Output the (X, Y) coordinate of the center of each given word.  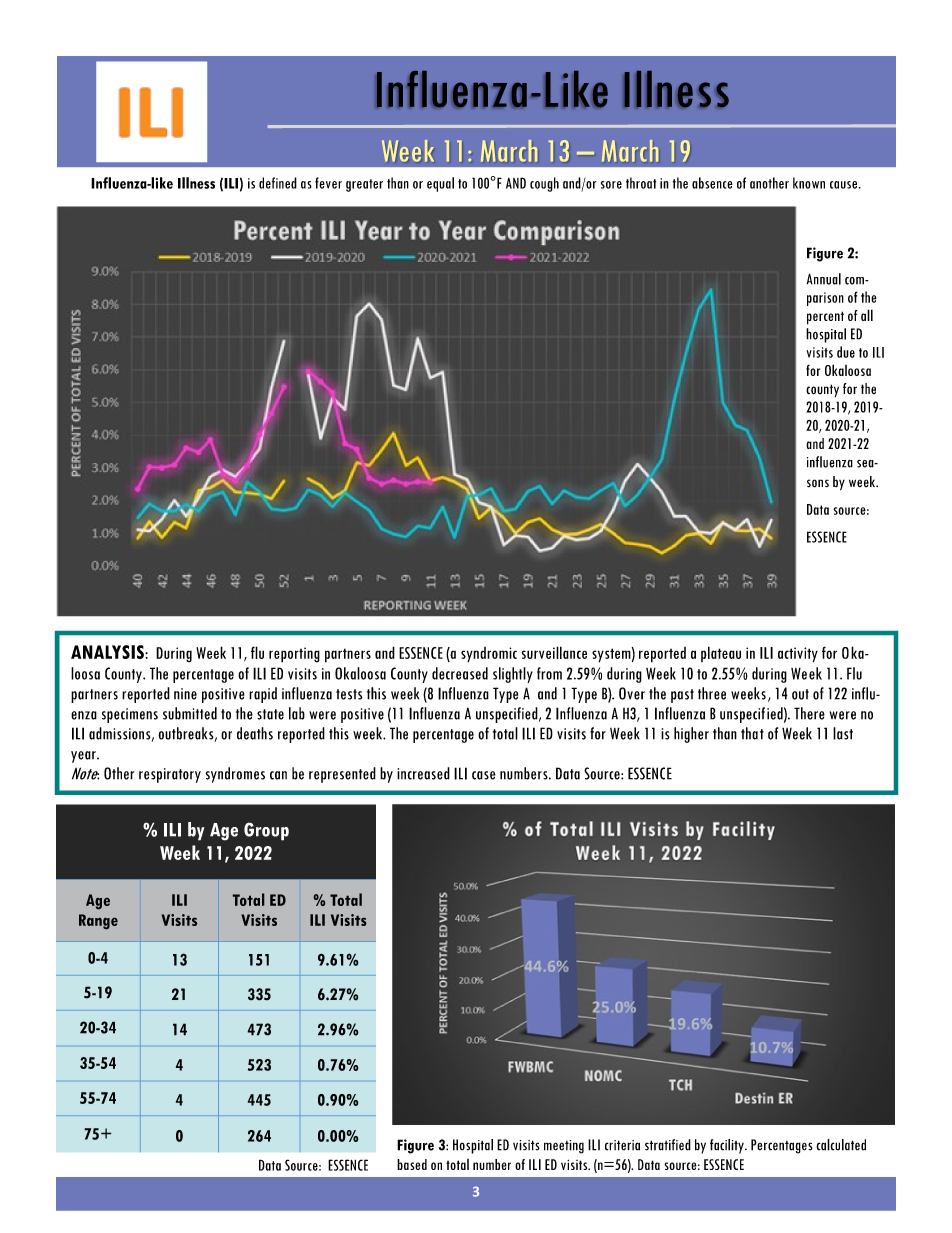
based (412, 1164)
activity (798, 655)
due (846, 352)
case (484, 775)
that (752, 733)
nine (185, 694)
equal (440, 184)
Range (98, 921)
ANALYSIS (108, 652)
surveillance (554, 652)
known (809, 183)
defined (278, 183)
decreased (460, 673)
